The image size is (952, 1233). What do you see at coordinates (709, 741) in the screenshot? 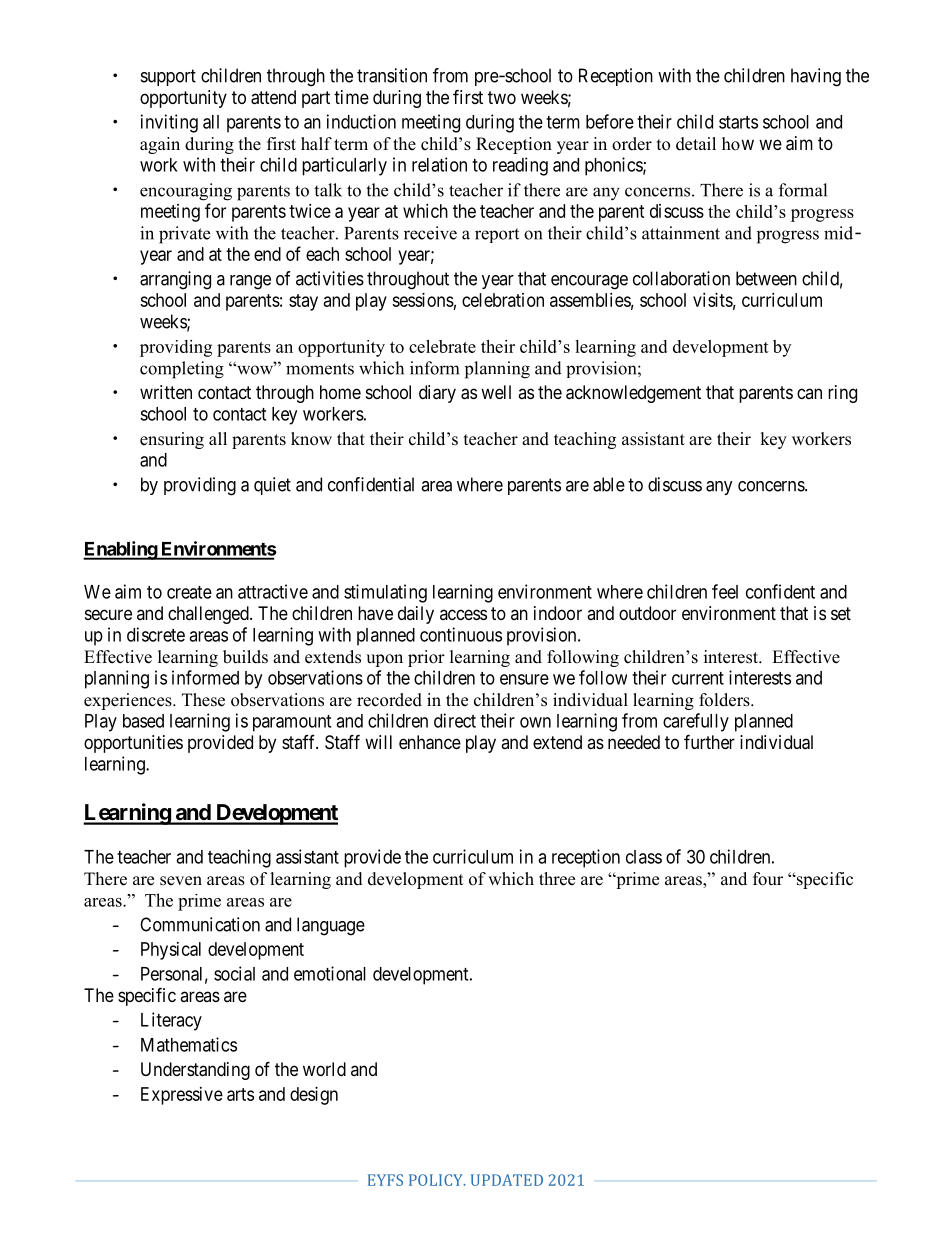
I see `further` at bounding box center [709, 741].
